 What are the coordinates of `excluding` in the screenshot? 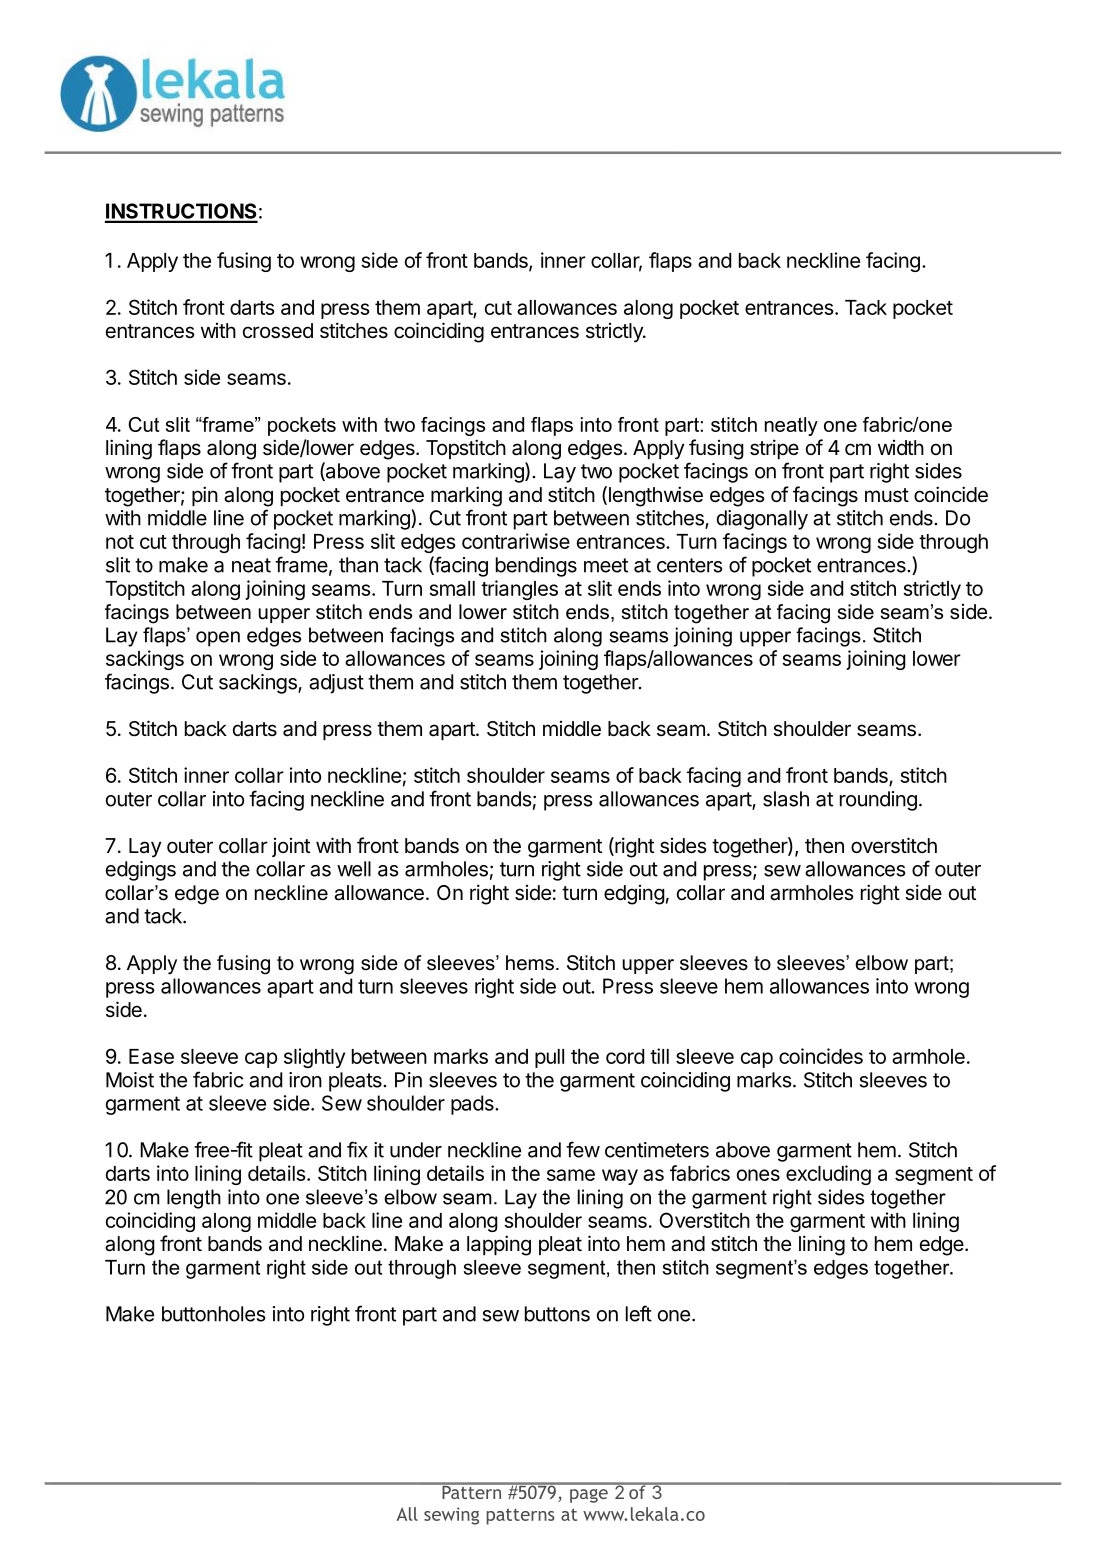 It's located at (828, 1175).
